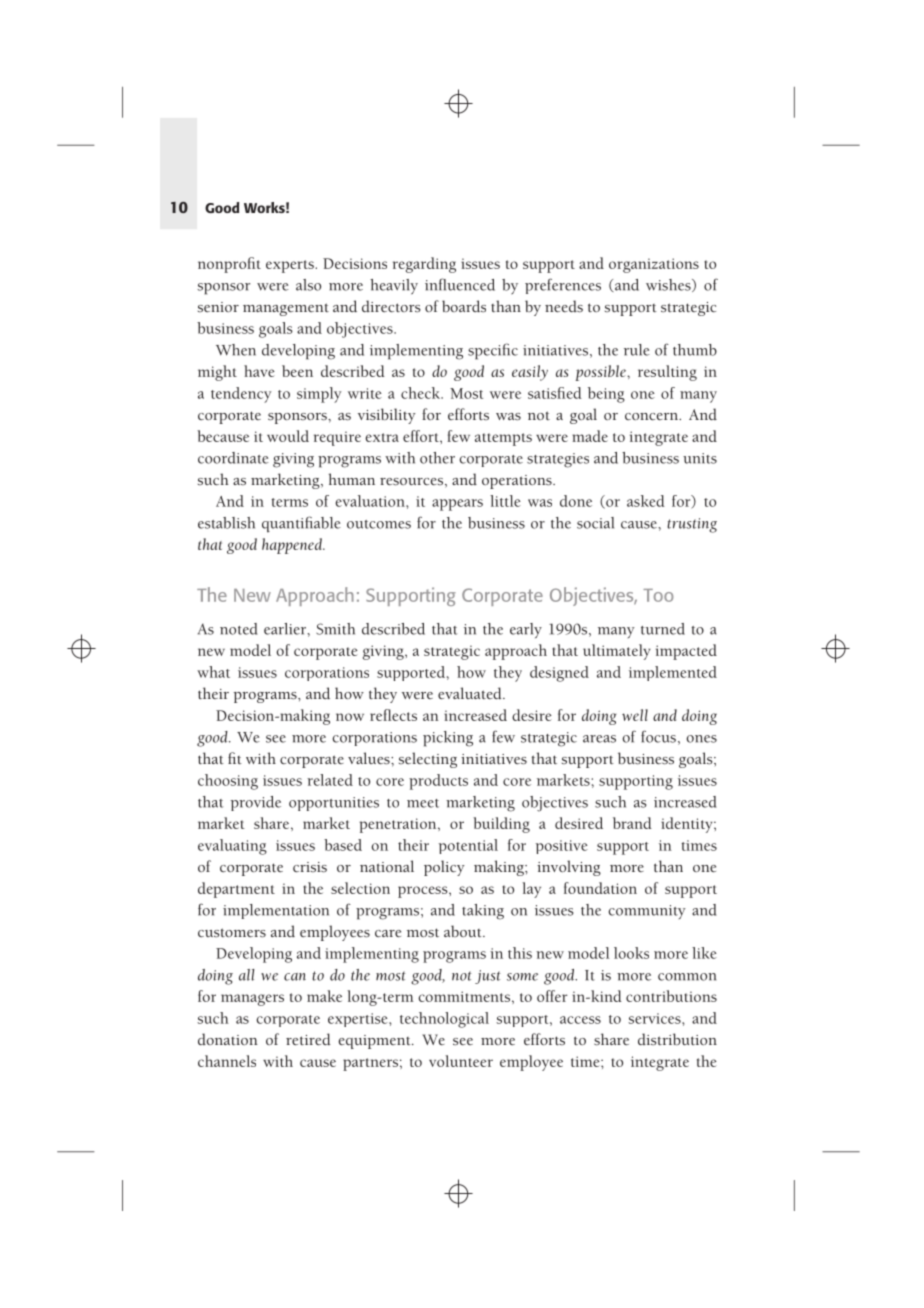 This screenshot has height=1308, width=924. What do you see at coordinates (655, 1018) in the screenshot?
I see `services` at bounding box center [655, 1018].
